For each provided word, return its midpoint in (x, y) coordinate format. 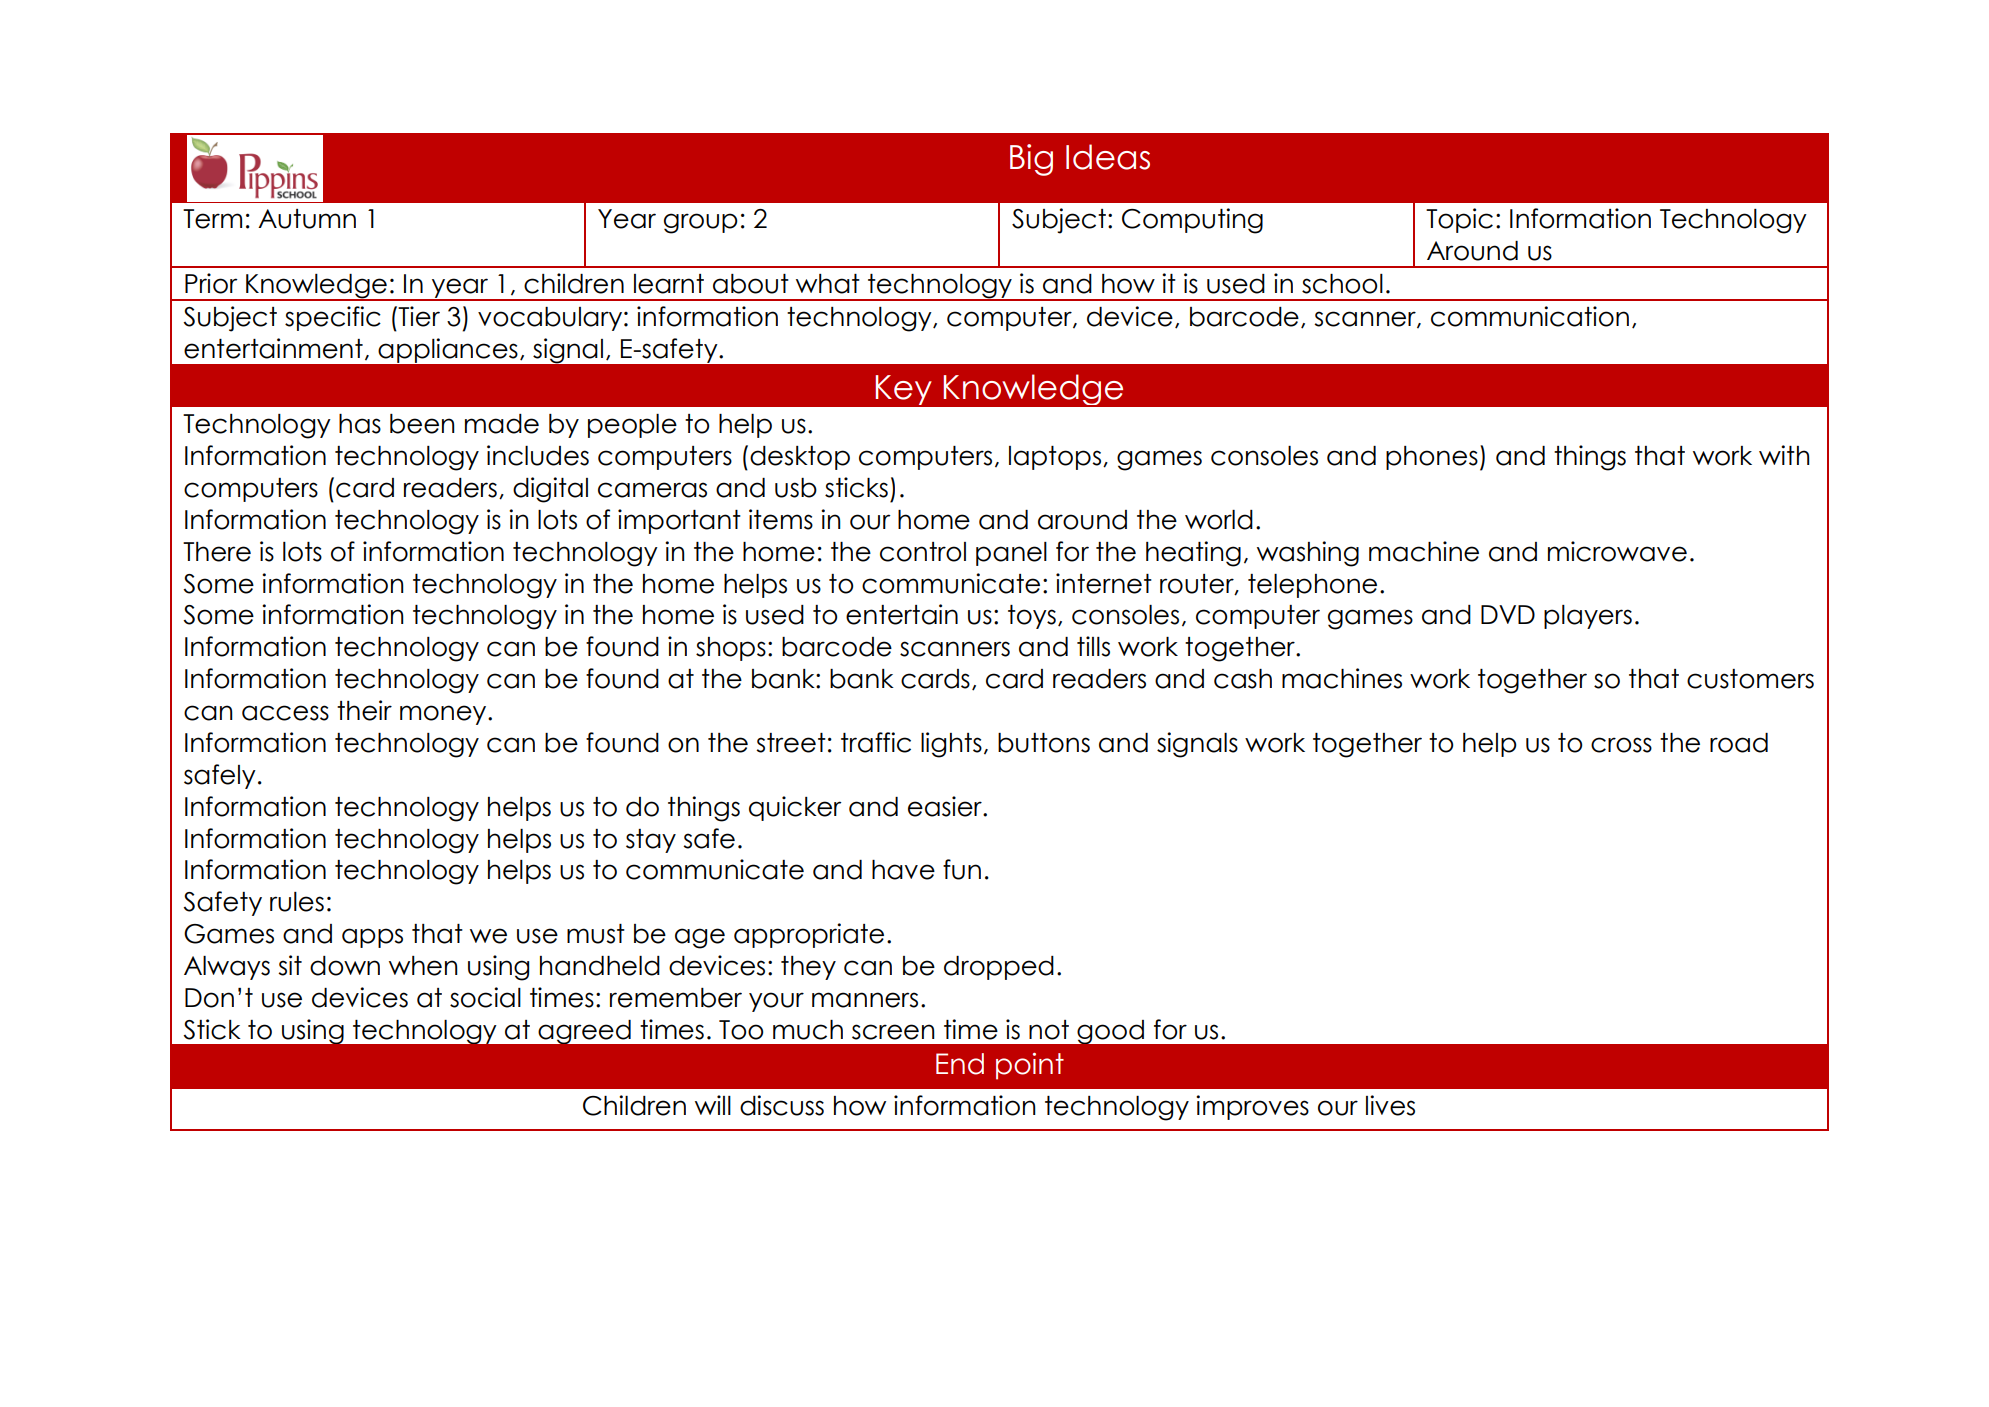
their (364, 710)
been (422, 424)
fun (962, 869)
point (1030, 1066)
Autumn (307, 219)
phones (1432, 458)
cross (1621, 745)
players (1588, 617)
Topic (1459, 220)
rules (297, 902)
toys (1032, 617)
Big (1031, 160)
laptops (1055, 458)
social (485, 997)
